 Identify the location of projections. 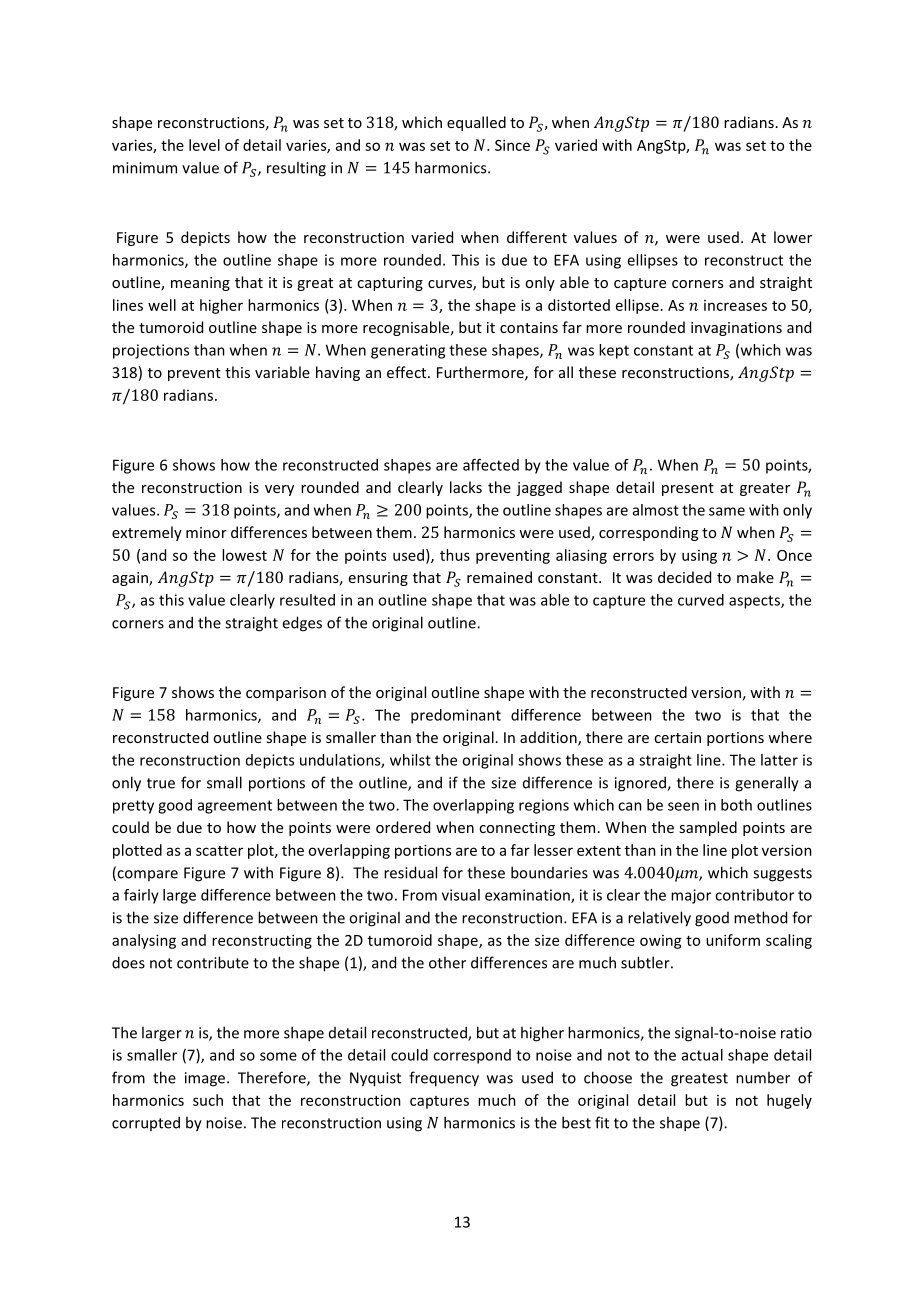
(151, 351).
